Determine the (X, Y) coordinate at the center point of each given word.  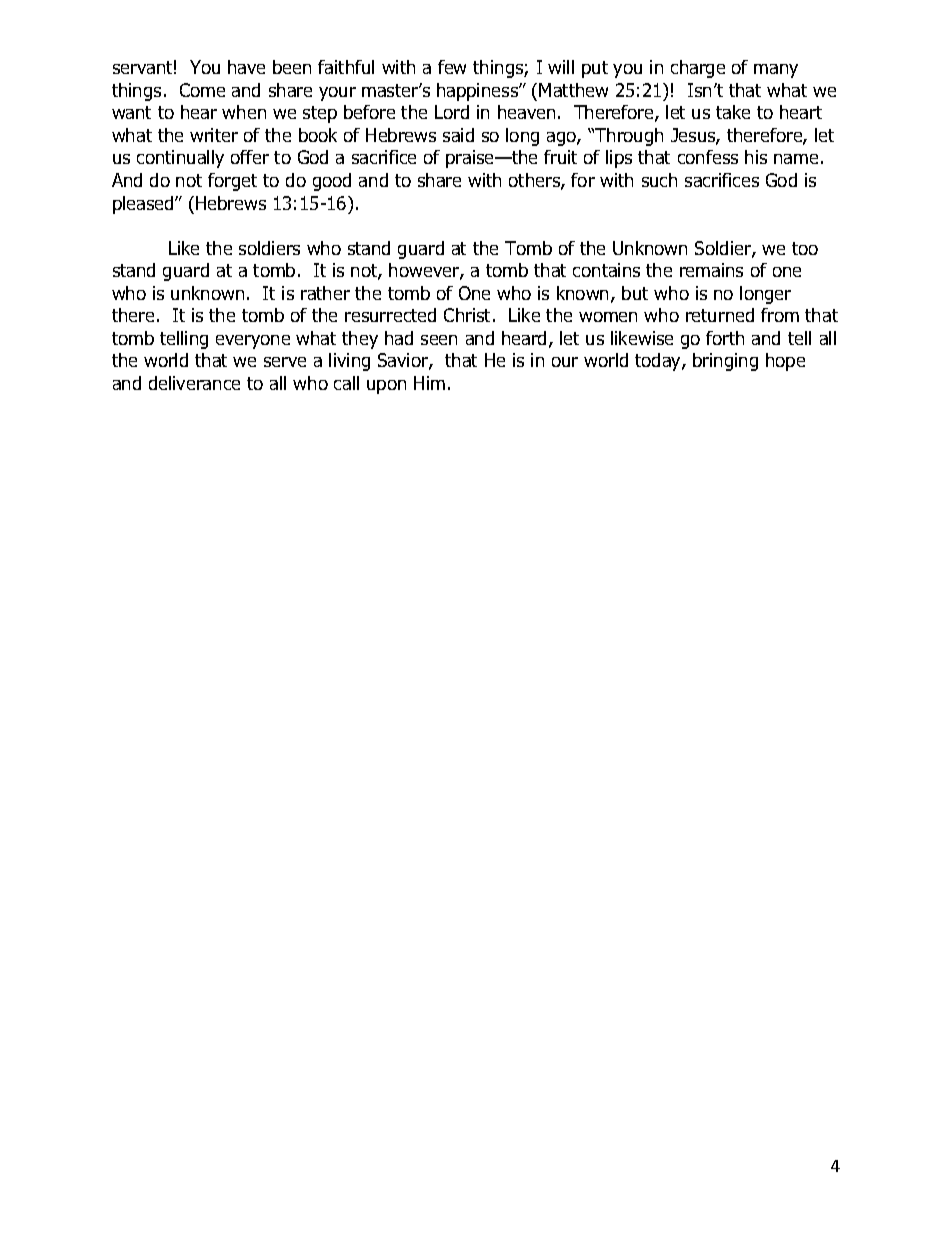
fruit (560, 157)
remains (711, 270)
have (246, 67)
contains (606, 270)
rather (325, 293)
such (659, 180)
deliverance (194, 383)
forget (232, 182)
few (452, 67)
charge (698, 69)
